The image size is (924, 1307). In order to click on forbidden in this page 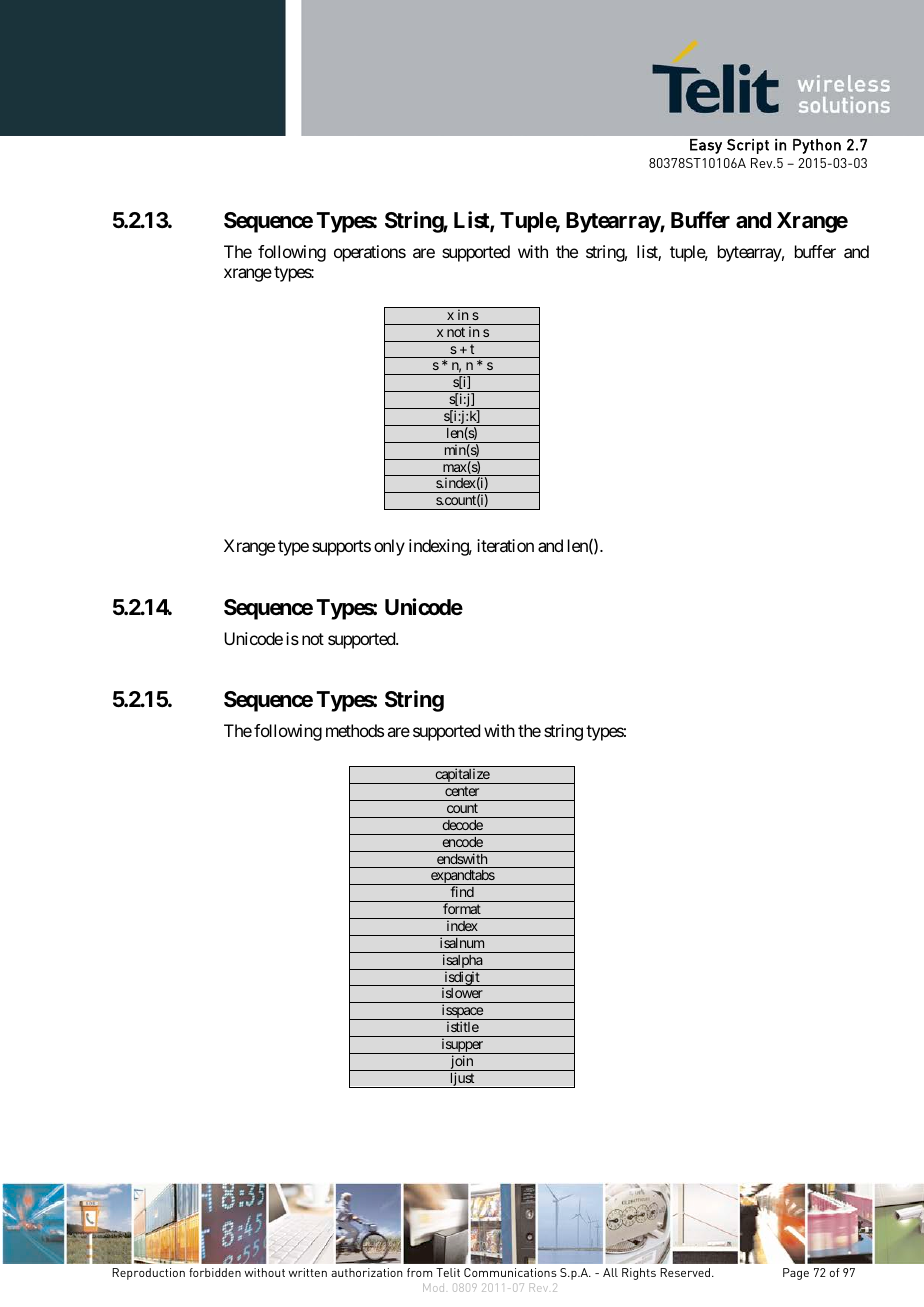, I will do `click(215, 1272)`.
